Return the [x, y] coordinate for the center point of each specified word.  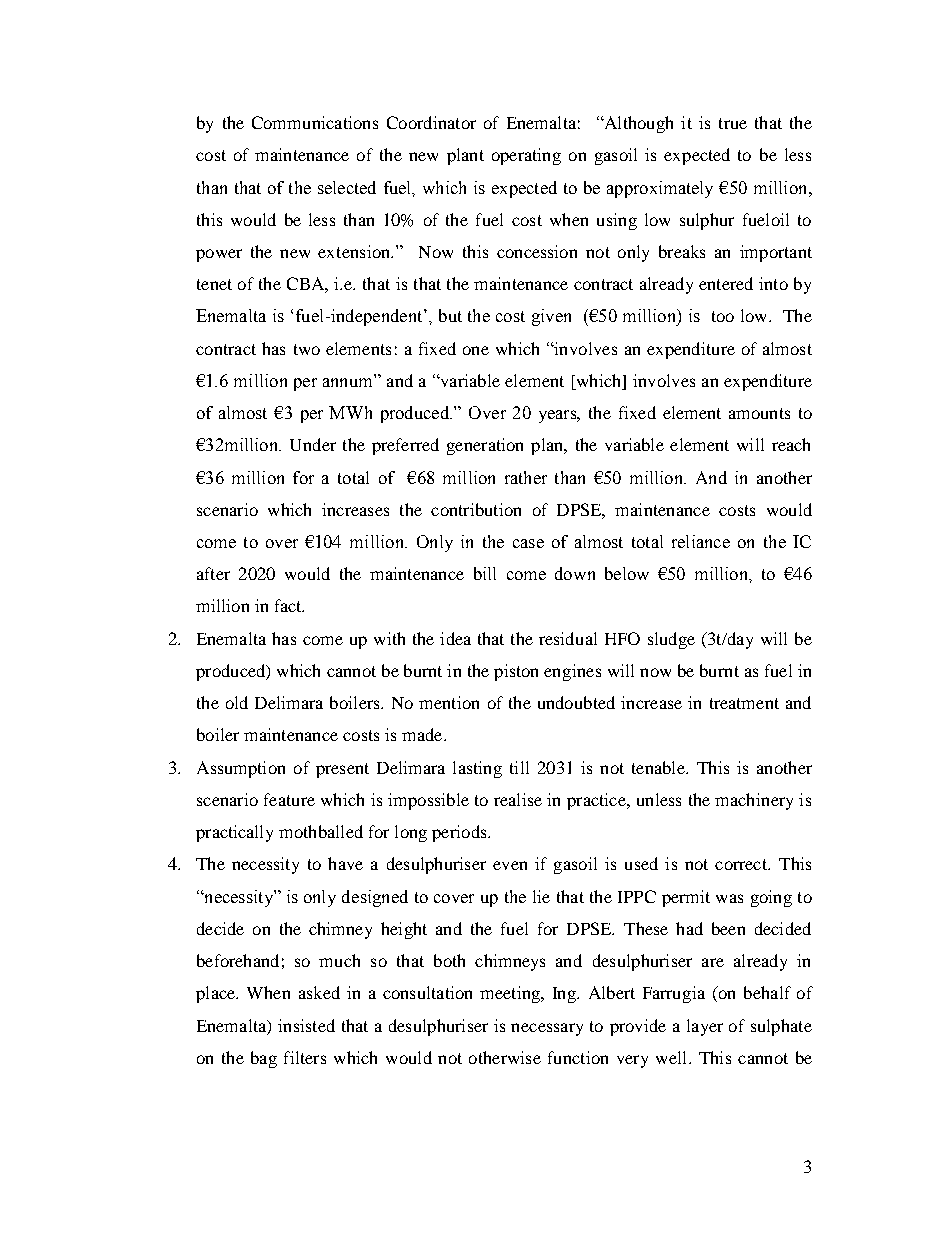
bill [485, 573]
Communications [315, 122]
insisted [306, 1025]
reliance [701, 541]
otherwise [505, 1057]
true [733, 123]
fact [289, 605]
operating [526, 156]
